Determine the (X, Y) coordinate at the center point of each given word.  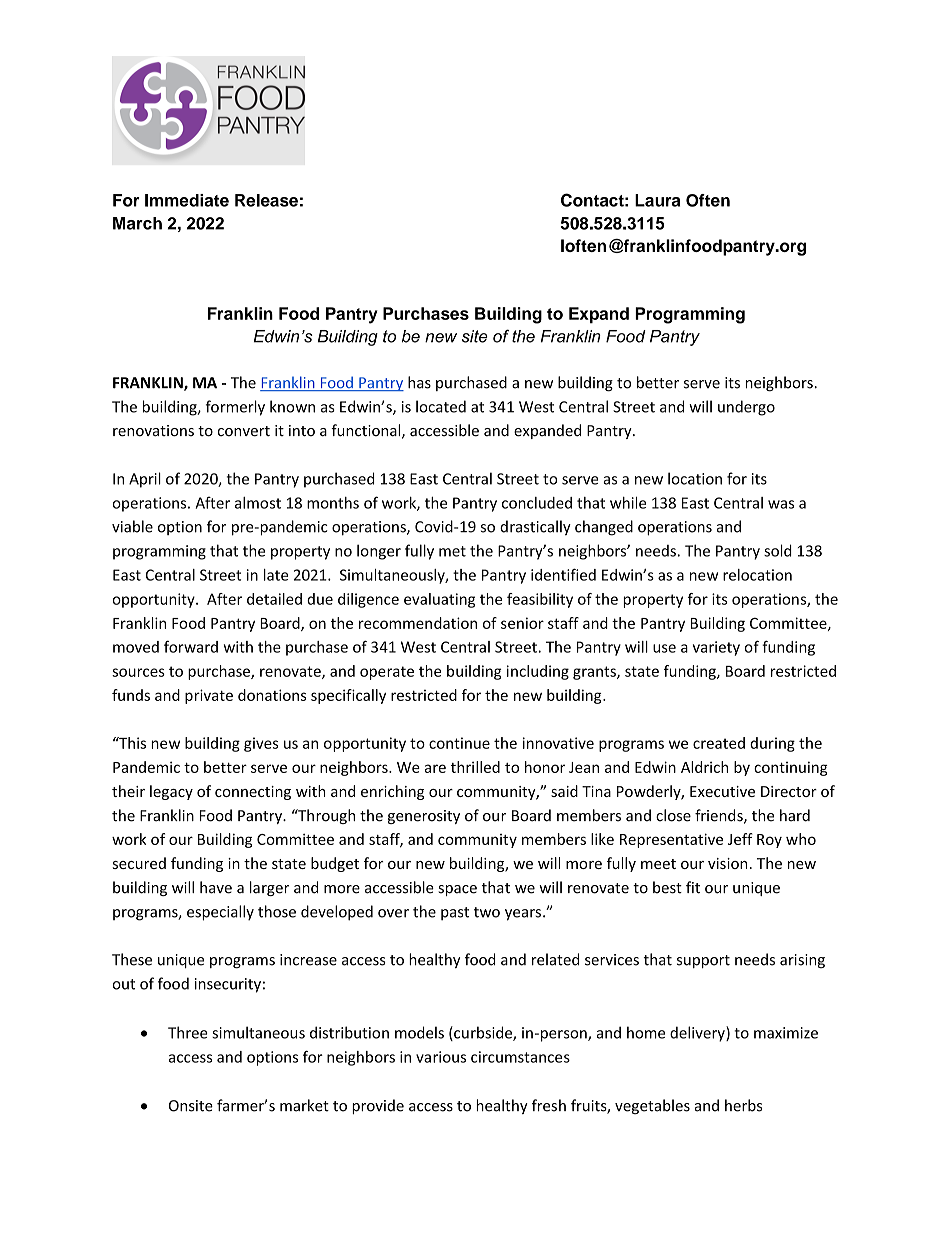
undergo (746, 408)
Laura (657, 200)
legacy (171, 792)
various (441, 1057)
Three (188, 1032)
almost (258, 503)
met (452, 551)
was (781, 504)
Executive (722, 791)
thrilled (475, 767)
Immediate (187, 200)
